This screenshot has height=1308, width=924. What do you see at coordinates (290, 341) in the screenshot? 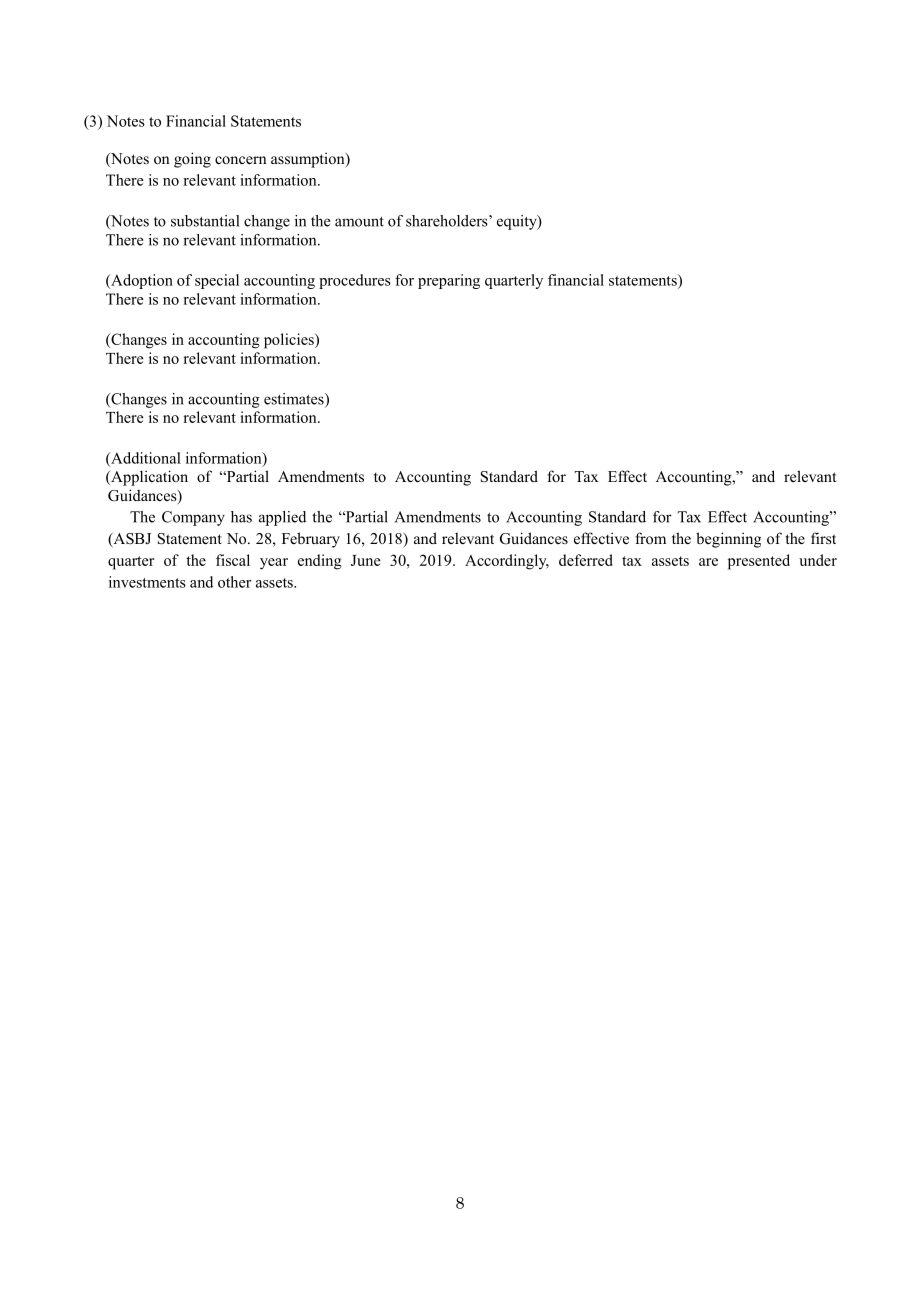
I see `policies` at bounding box center [290, 341].
